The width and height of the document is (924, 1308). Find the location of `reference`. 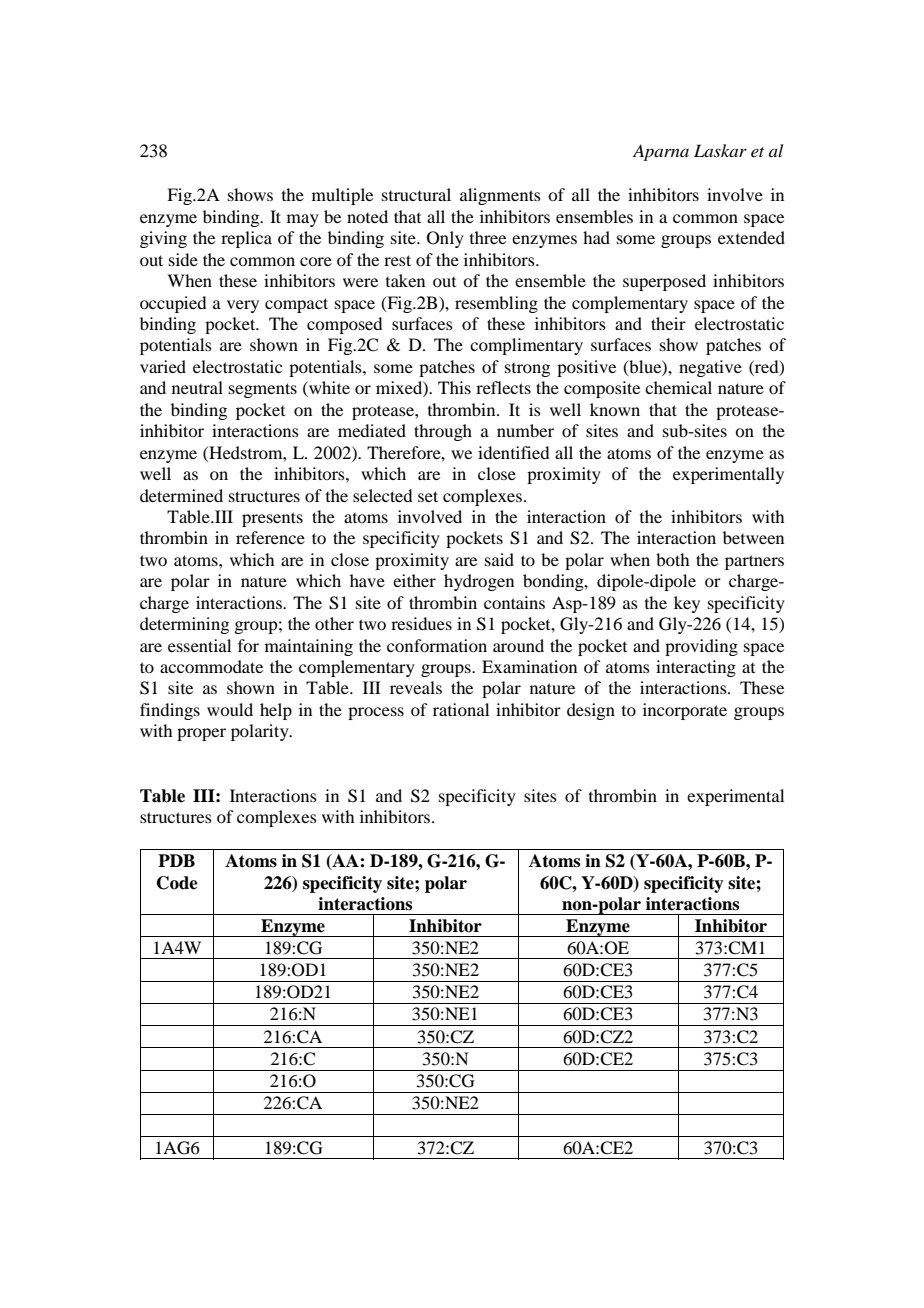

reference is located at coordinates (270, 537).
